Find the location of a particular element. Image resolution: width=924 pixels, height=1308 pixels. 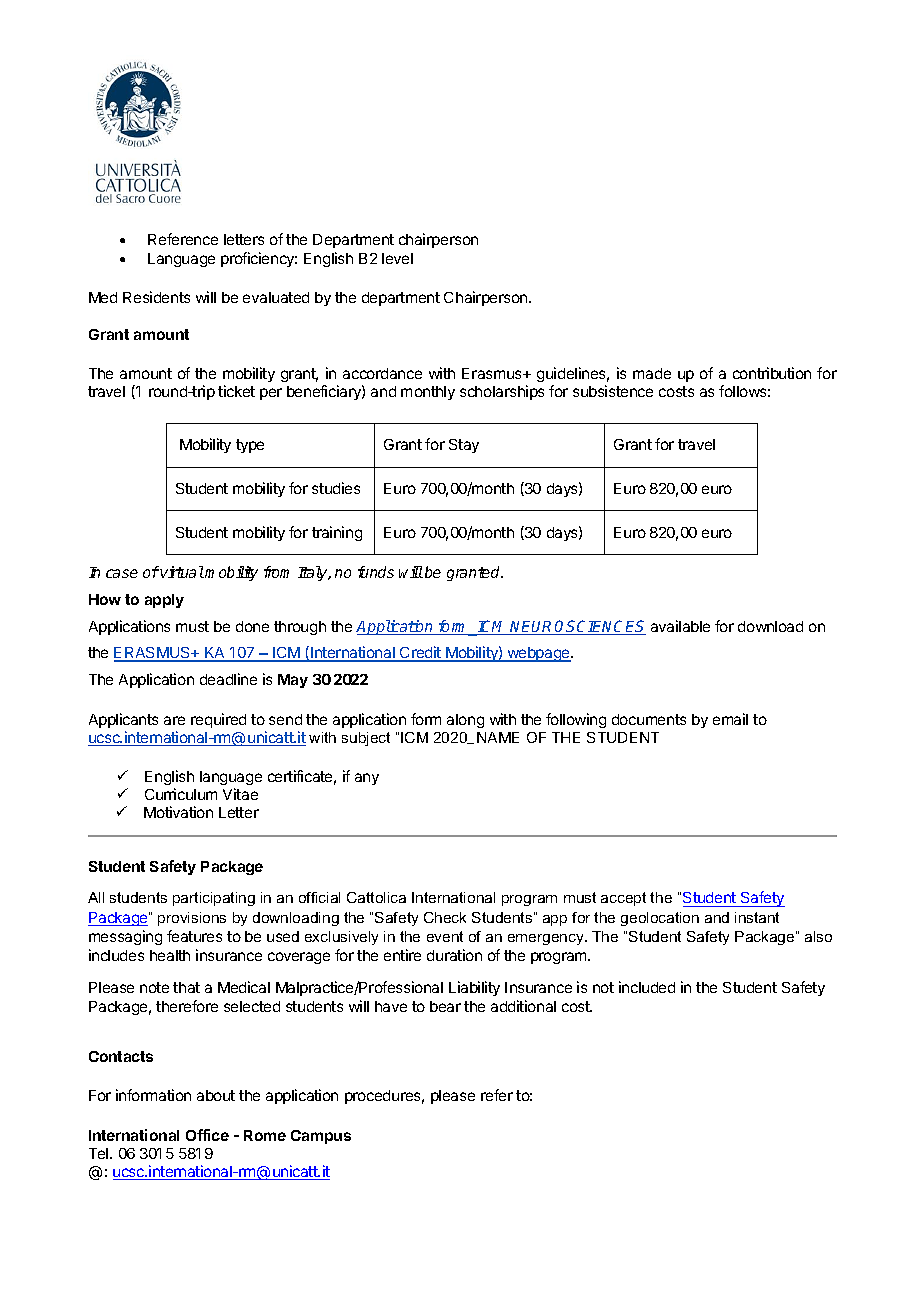

level is located at coordinates (397, 258).
